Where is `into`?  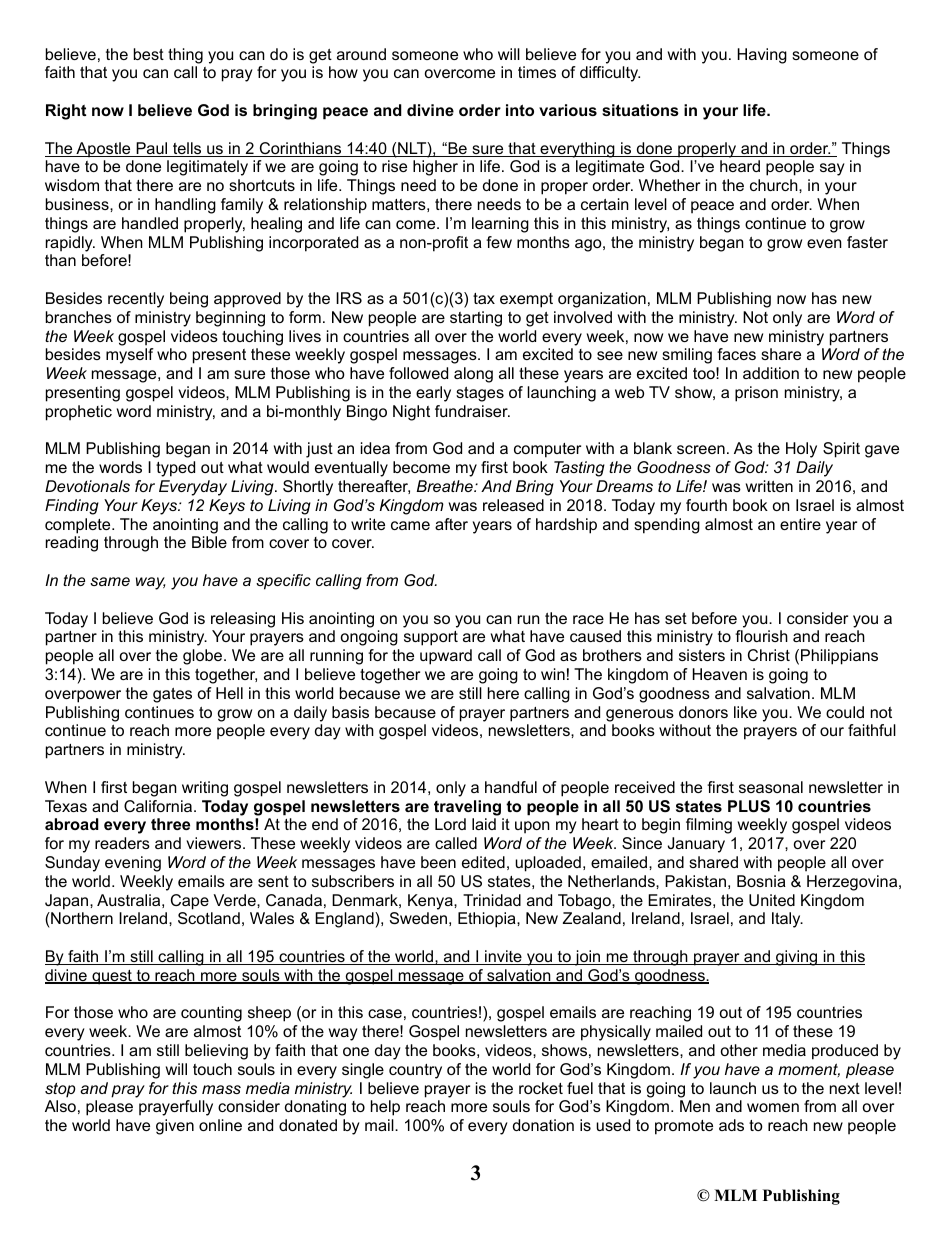 into is located at coordinates (520, 110).
